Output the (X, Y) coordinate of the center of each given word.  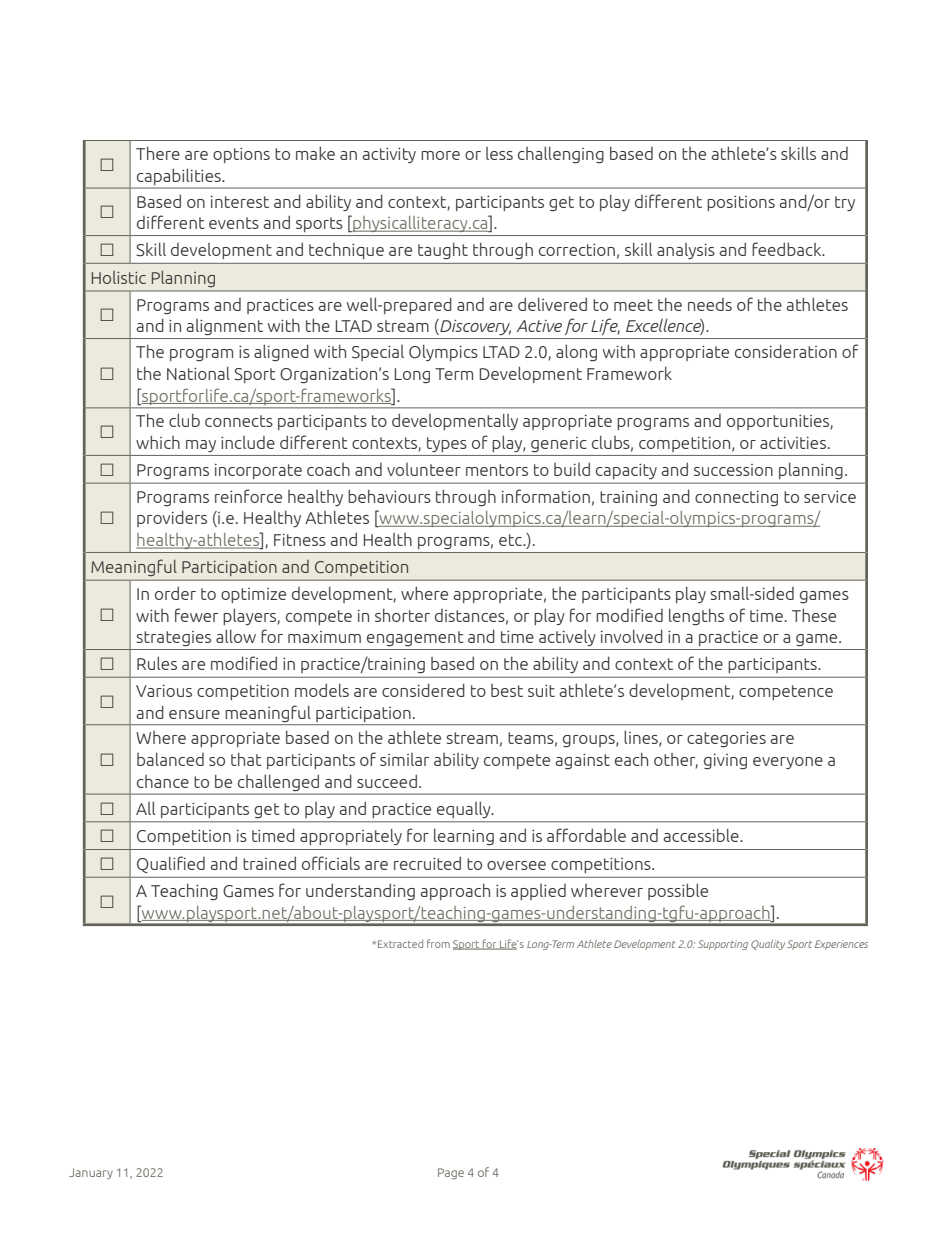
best (507, 690)
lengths (696, 617)
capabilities (179, 177)
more (440, 155)
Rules (157, 663)
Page (451, 1174)
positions (741, 203)
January (91, 1173)
